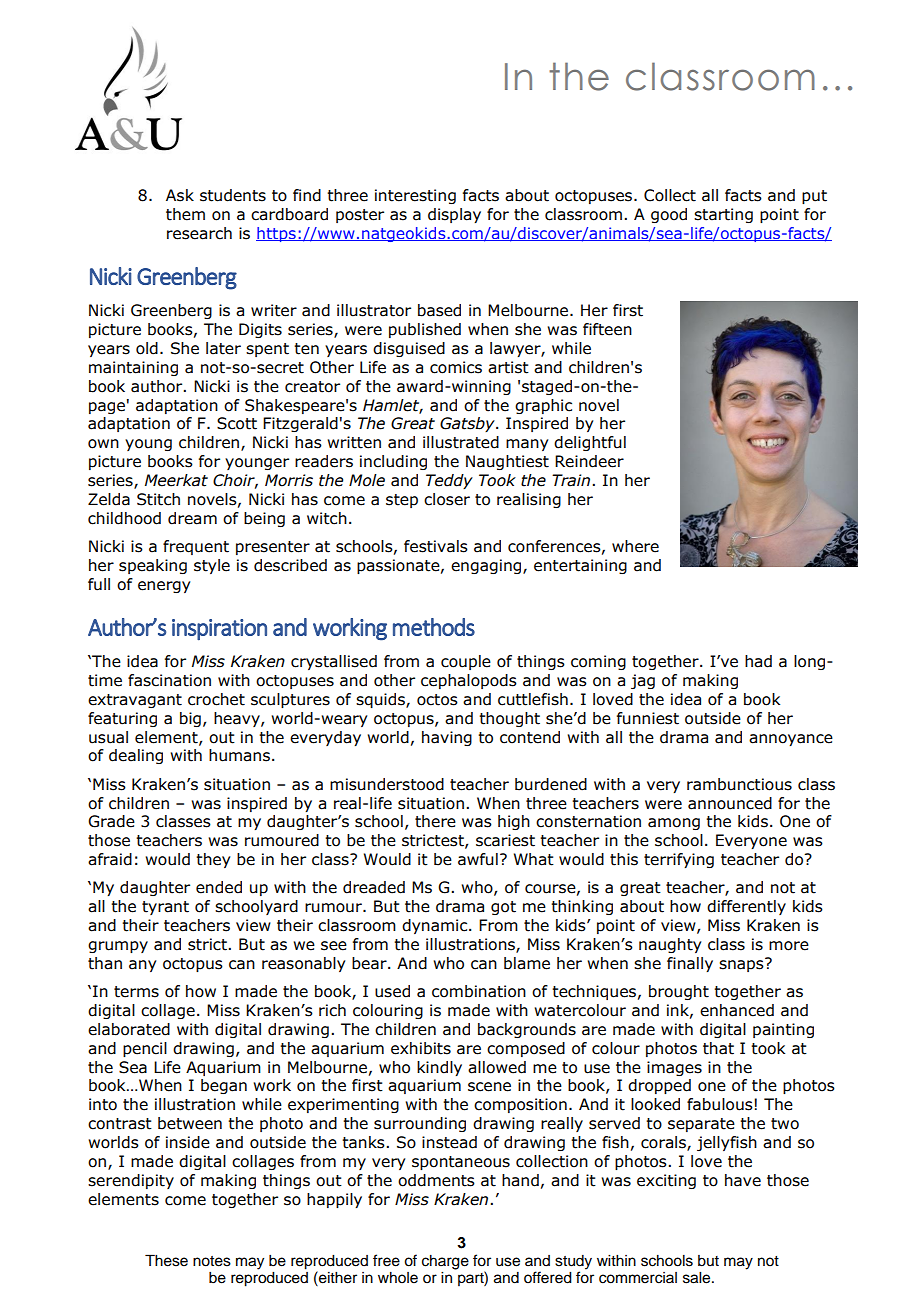 The height and width of the screenshot is (1308, 924). I want to click on These, so click(166, 1260).
